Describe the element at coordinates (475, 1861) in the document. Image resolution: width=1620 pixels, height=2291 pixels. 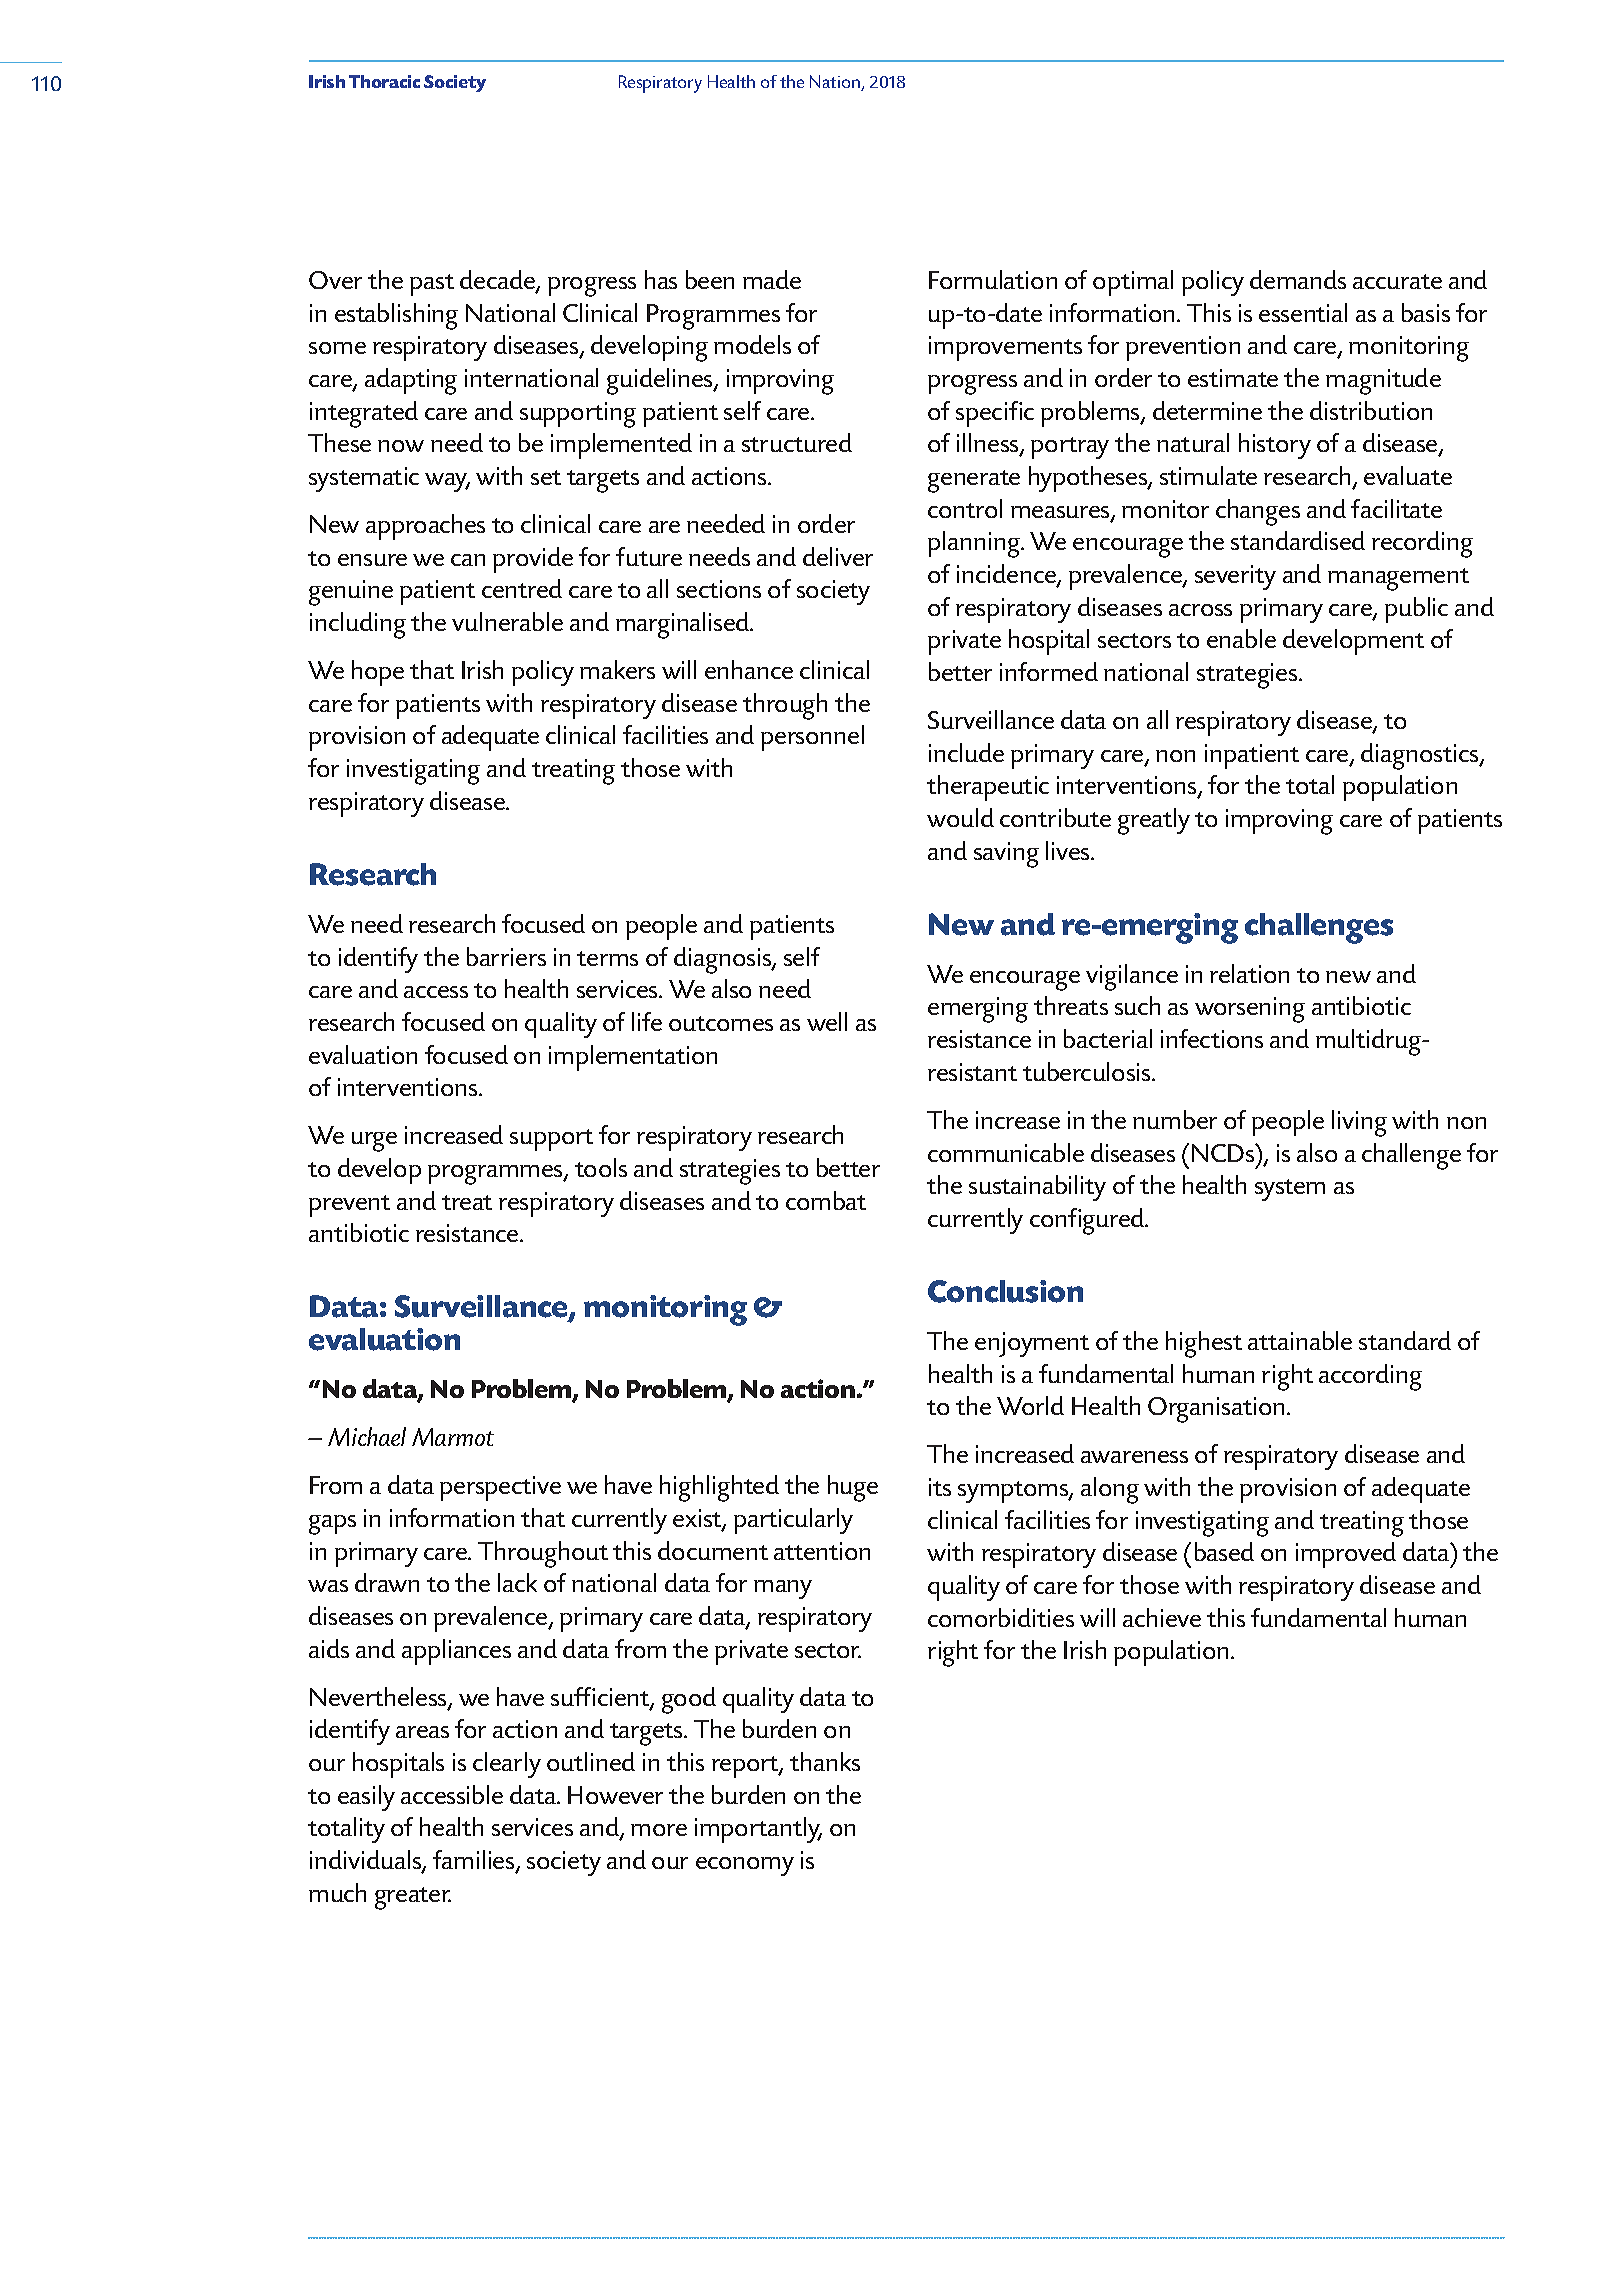
I see `families` at that location.
